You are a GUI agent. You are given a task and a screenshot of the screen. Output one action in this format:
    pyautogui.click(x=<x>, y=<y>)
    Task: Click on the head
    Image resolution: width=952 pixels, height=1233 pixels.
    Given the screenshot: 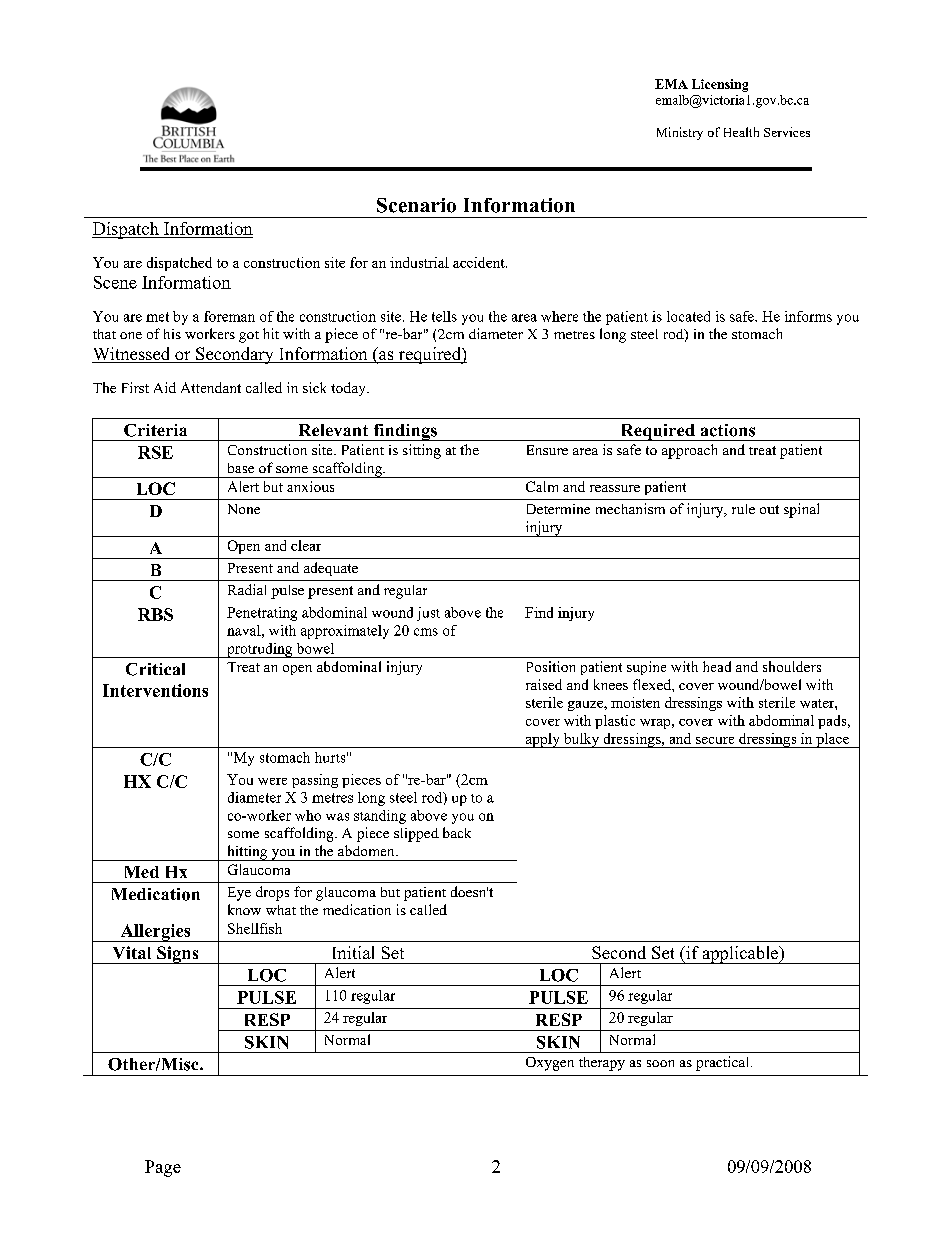 What is the action you would take?
    pyautogui.click(x=717, y=666)
